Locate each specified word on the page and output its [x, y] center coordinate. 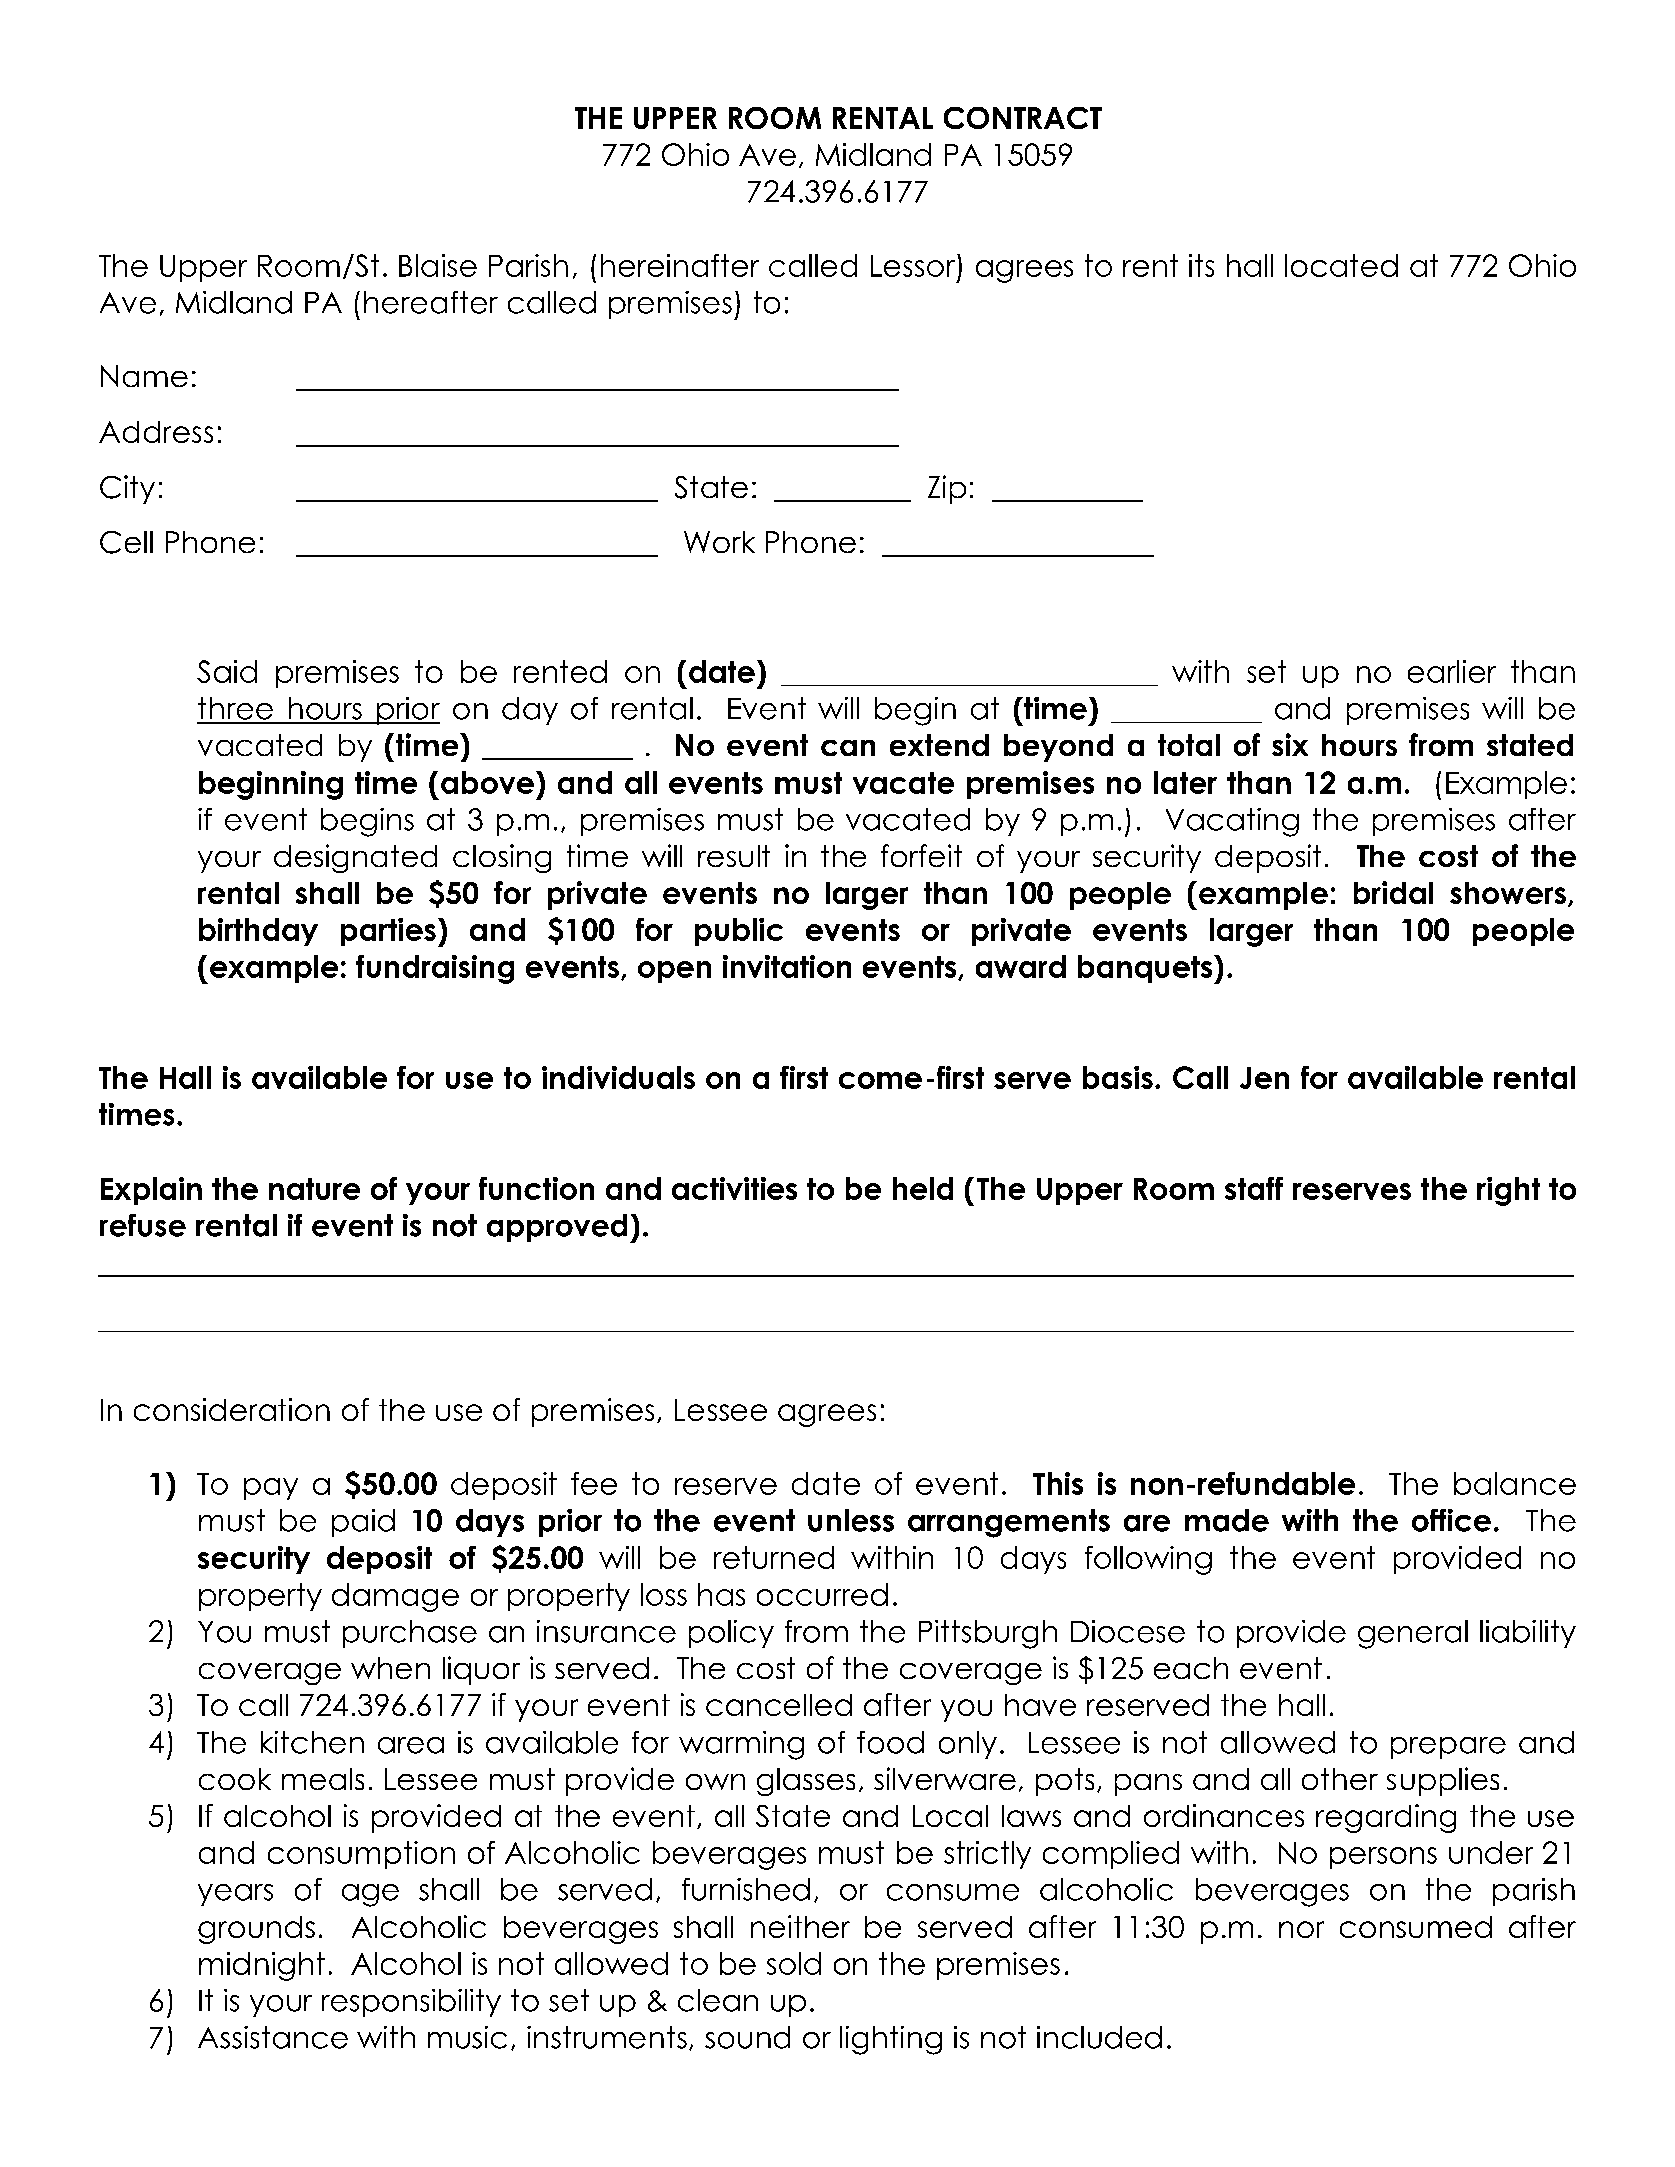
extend [939, 745]
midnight [262, 1966]
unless [851, 1520]
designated [355, 858]
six [1290, 744]
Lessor [914, 265]
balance [1515, 1483]
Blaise [438, 265]
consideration [232, 1409]
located [1341, 265]
